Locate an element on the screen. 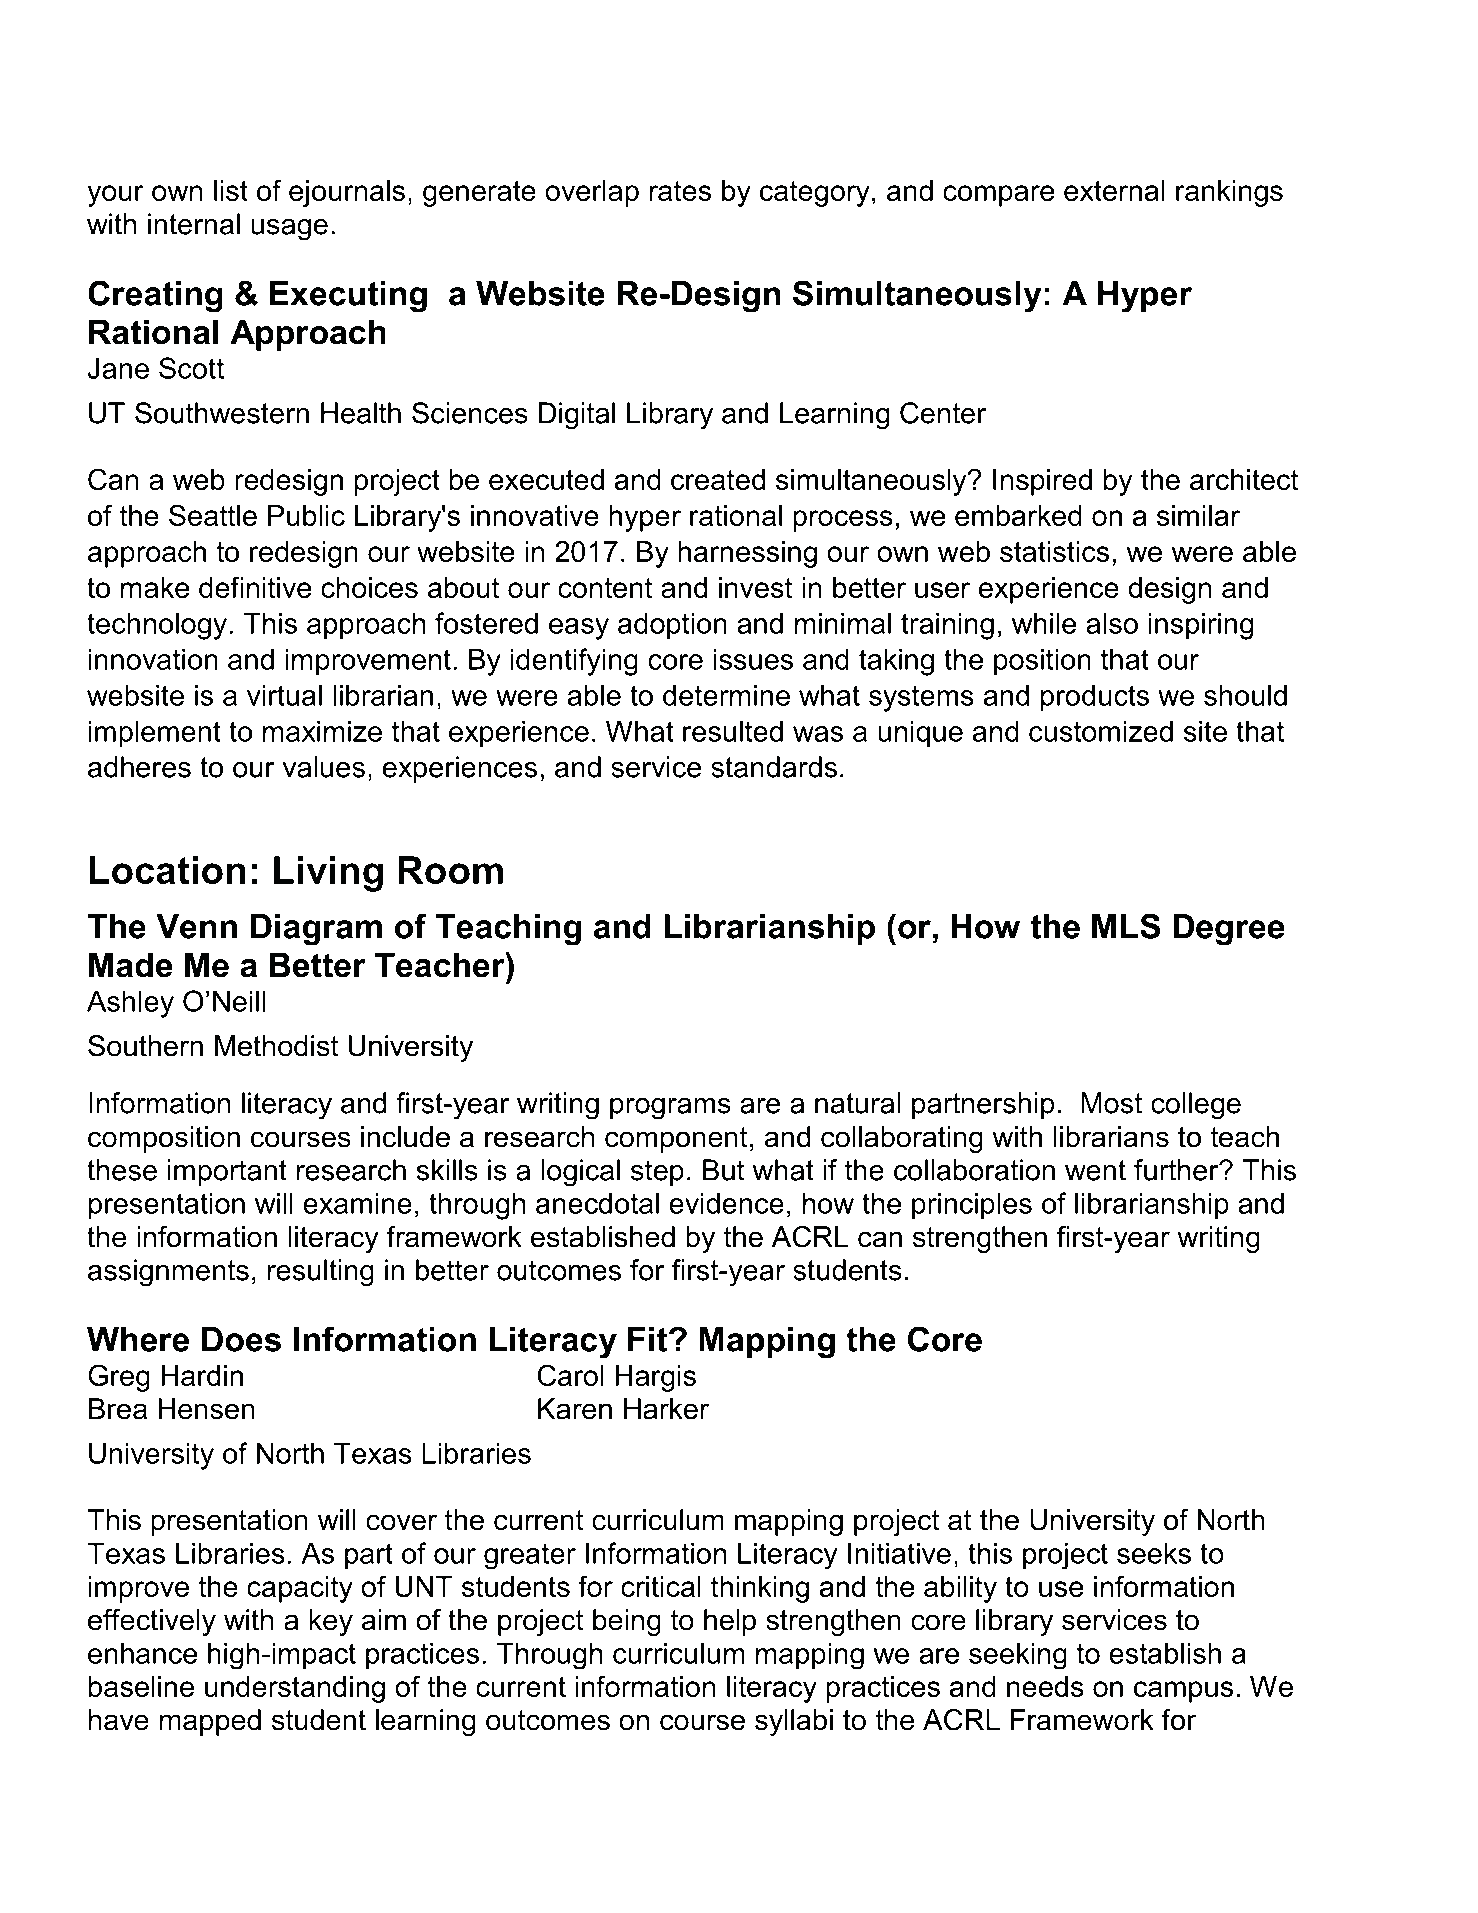 This screenshot has height=1913, width=1478. rates is located at coordinates (680, 191).
